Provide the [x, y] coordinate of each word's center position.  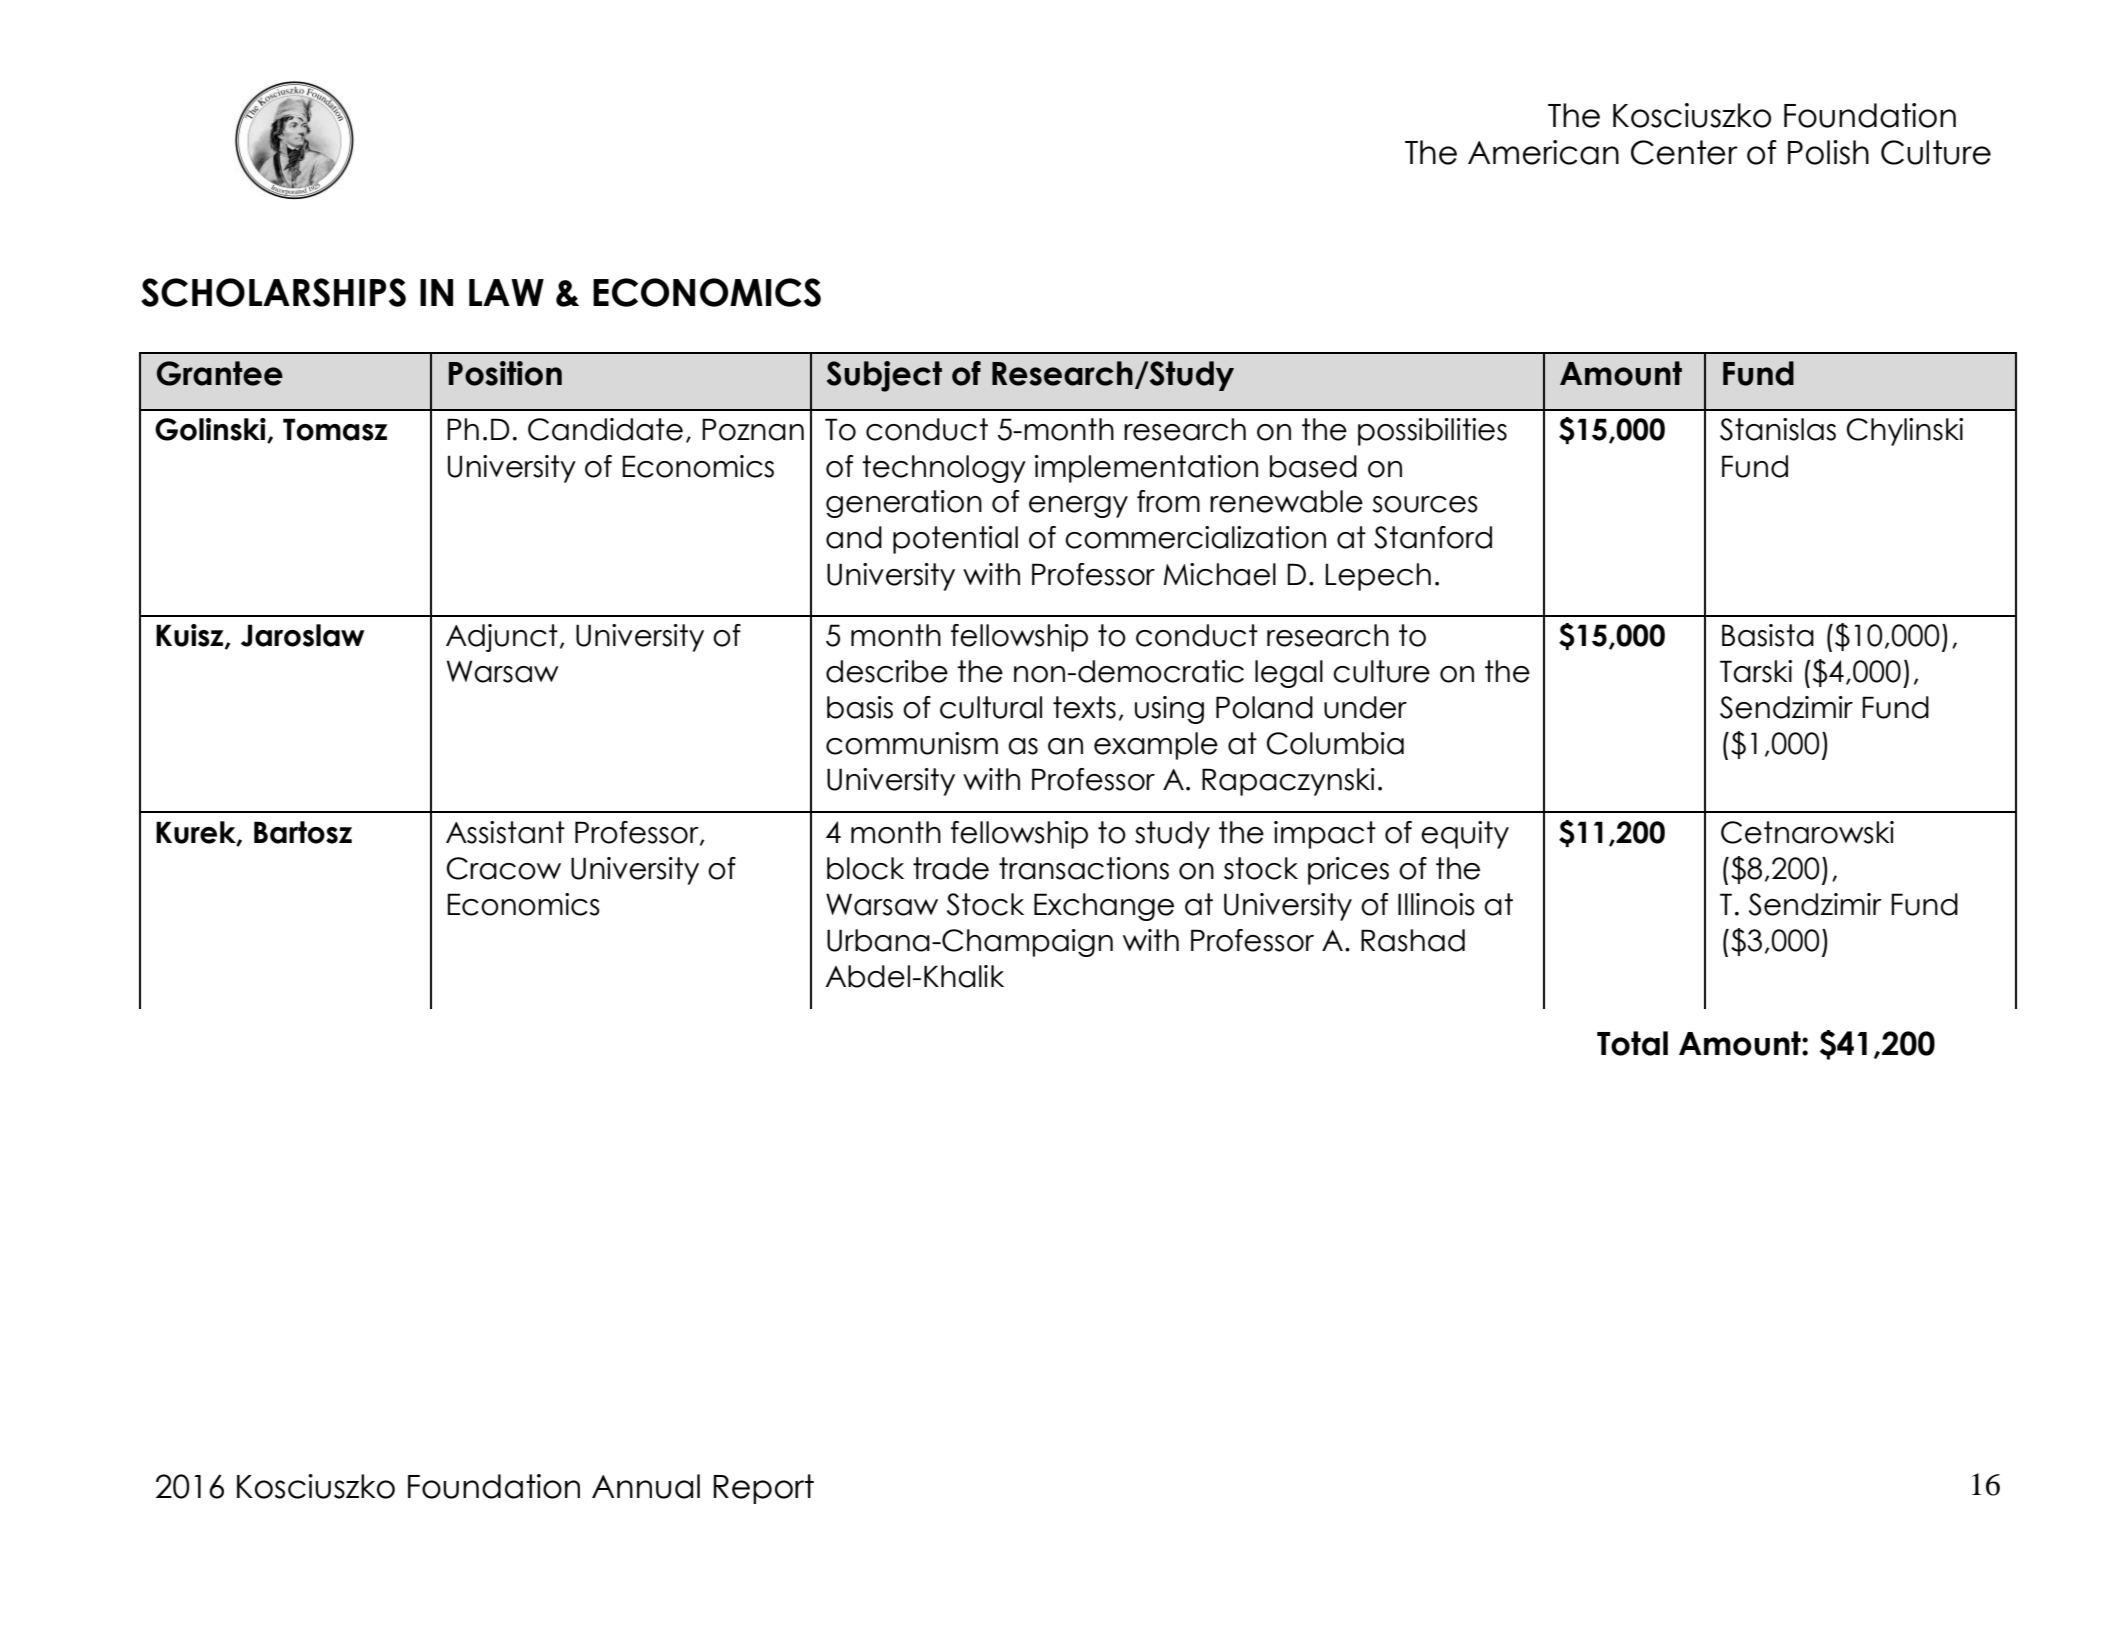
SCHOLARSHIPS [273, 292]
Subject [884, 376]
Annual [646, 1486]
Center [1684, 152]
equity [1465, 835]
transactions [1084, 868]
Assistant [505, 832]
